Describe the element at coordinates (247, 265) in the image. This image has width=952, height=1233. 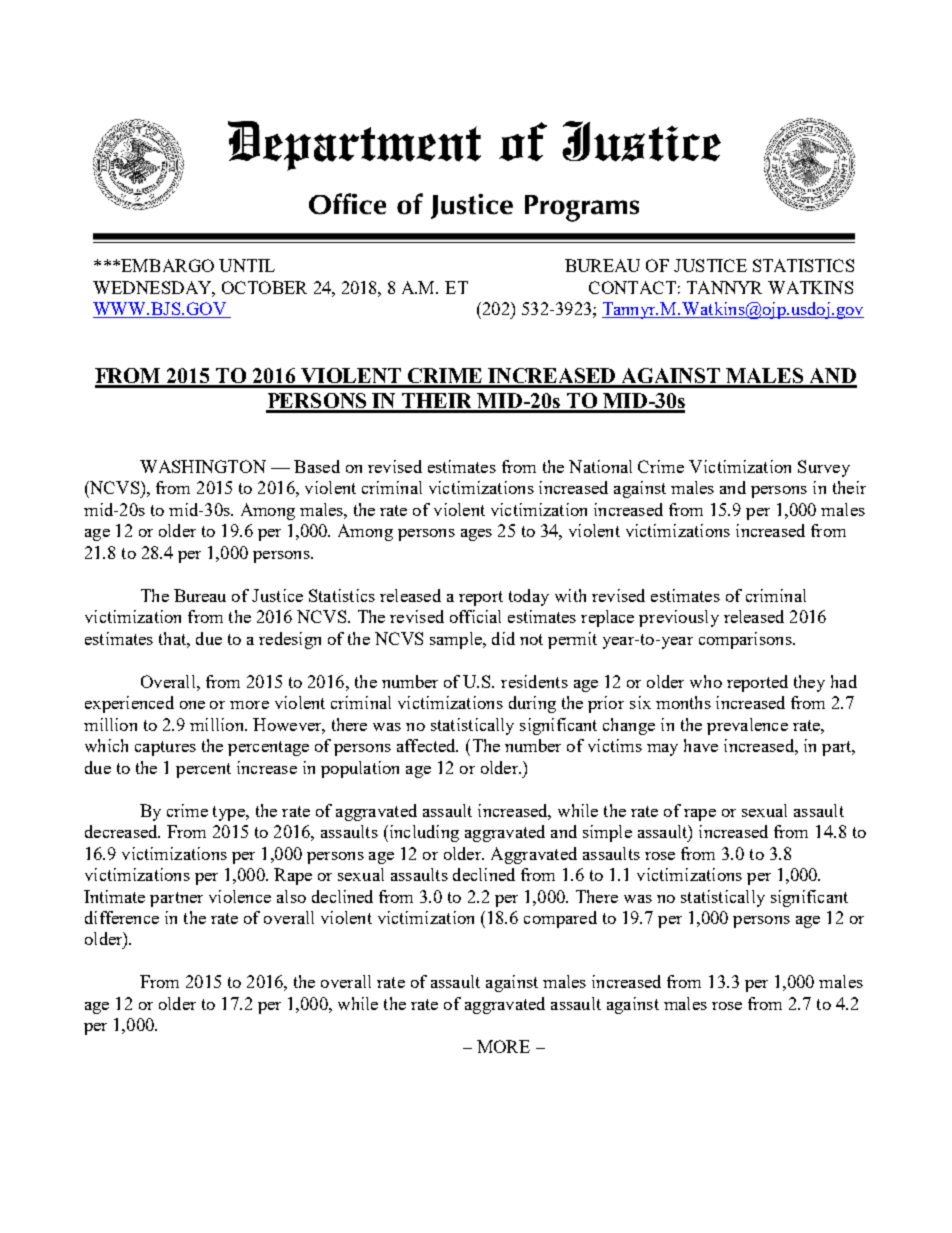
I see `UNTIL` at that location.
